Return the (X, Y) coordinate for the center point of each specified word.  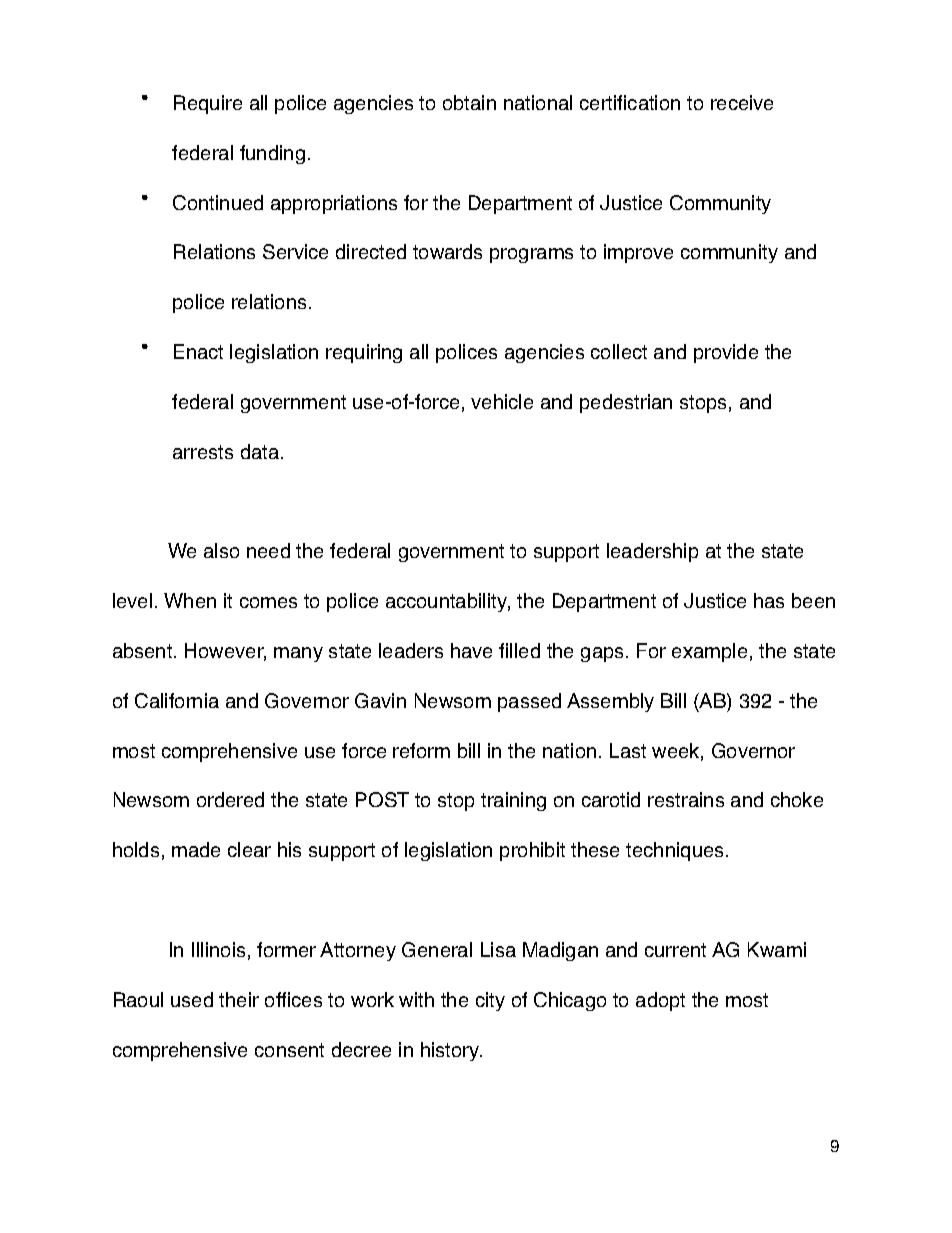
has (769, 600)
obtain (469, 102)
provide (726, 353)
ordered (230, 799)
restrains (686, 799)
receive (742, 102)
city (490, 1001)
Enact (198, 351)
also (221, 550)
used (192, 999)
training (513, 801)
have (471, 650)
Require (208, 104)
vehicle (502, 401)
